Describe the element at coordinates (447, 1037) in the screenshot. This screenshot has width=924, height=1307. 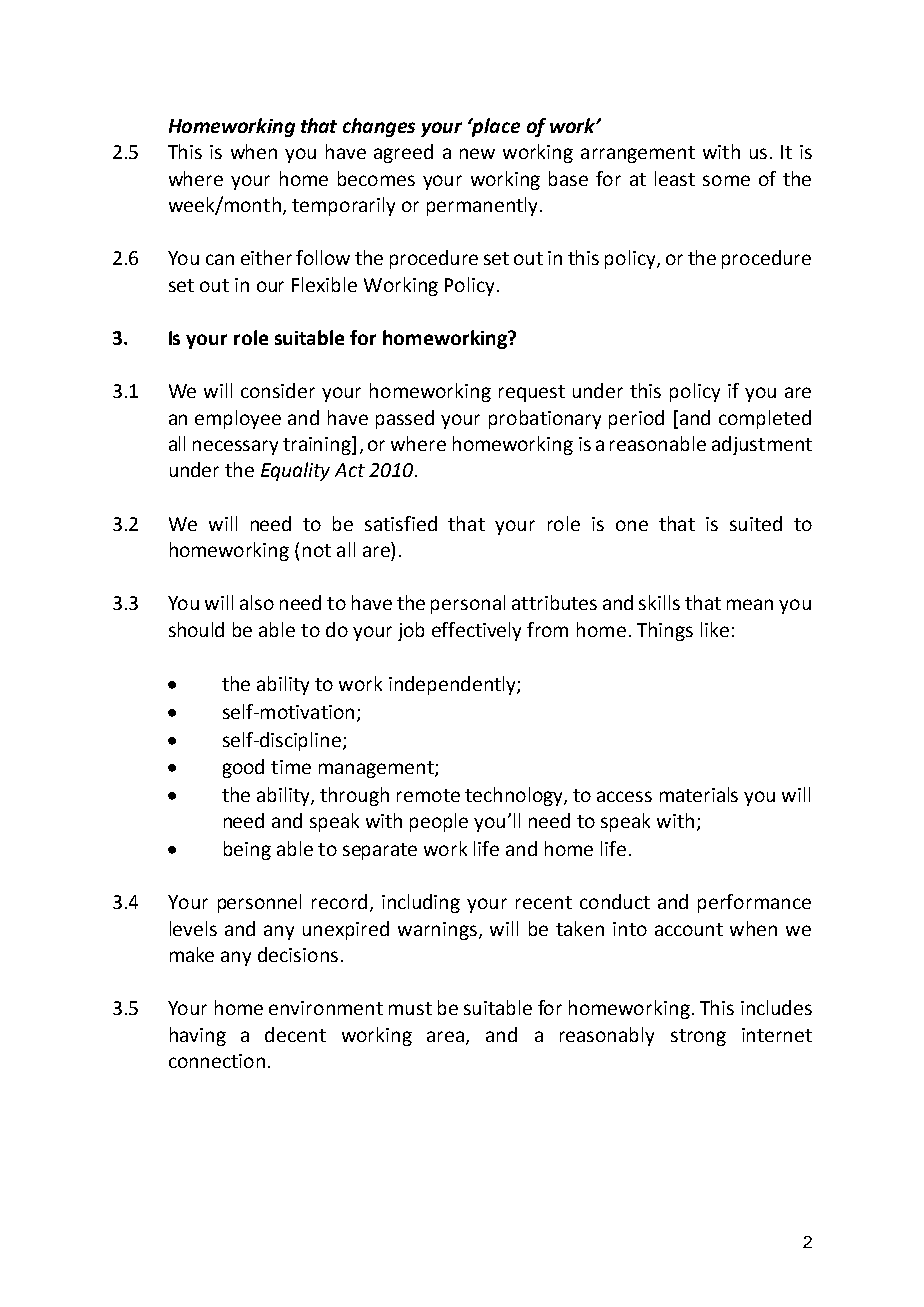
I see `area` at that location.
